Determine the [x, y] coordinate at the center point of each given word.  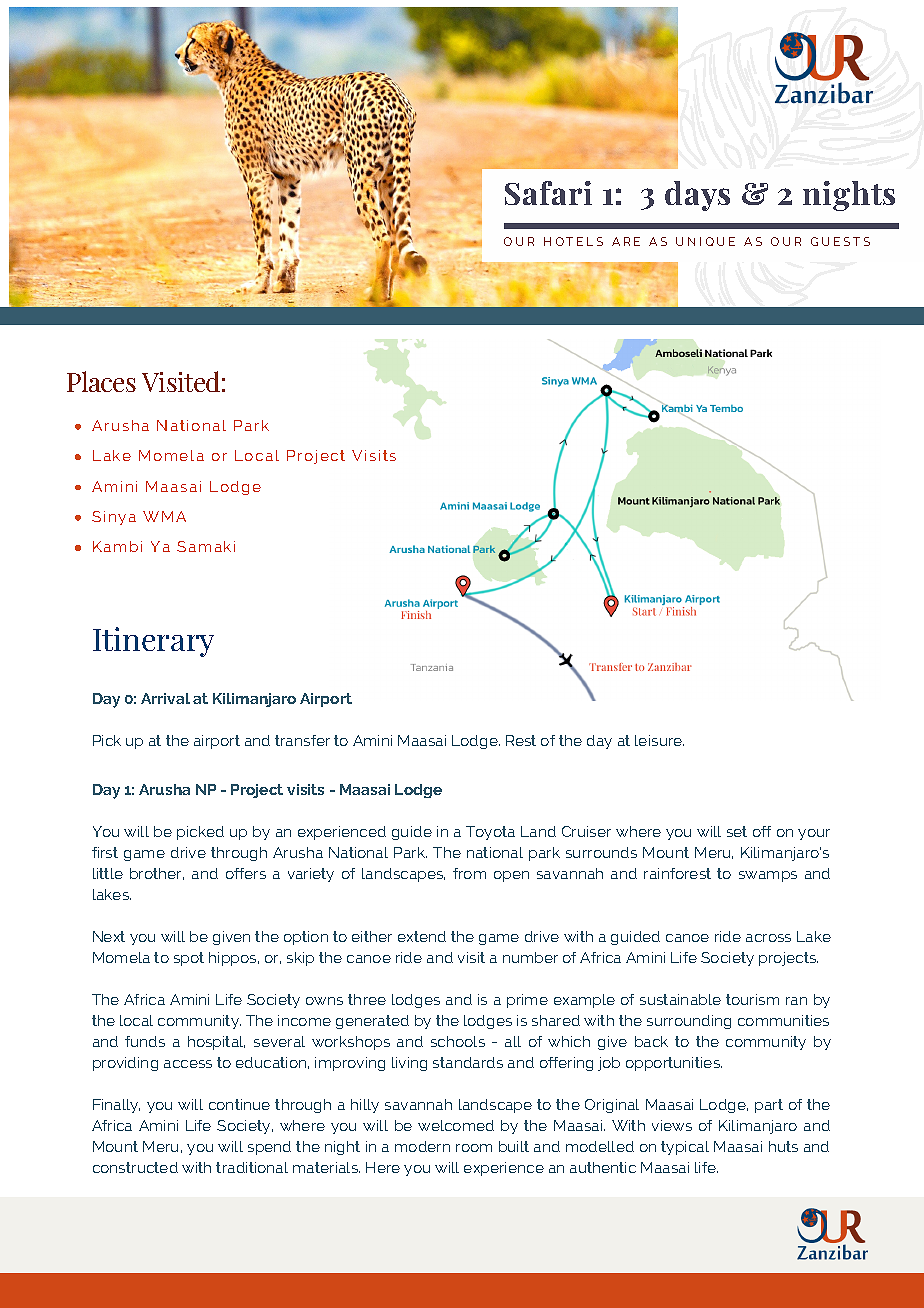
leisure [659, 740]
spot [189, 959]
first [105, 852]
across [768, 938]
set [737, 831]
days [697, 196]
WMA [164, 516]
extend [422, 936]
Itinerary [153, 642]
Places [101, 381]
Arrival [165, 698]
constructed [135, 1167]
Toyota [490, 833]
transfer [302, 740]
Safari [548, 193]
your [814, 834]
